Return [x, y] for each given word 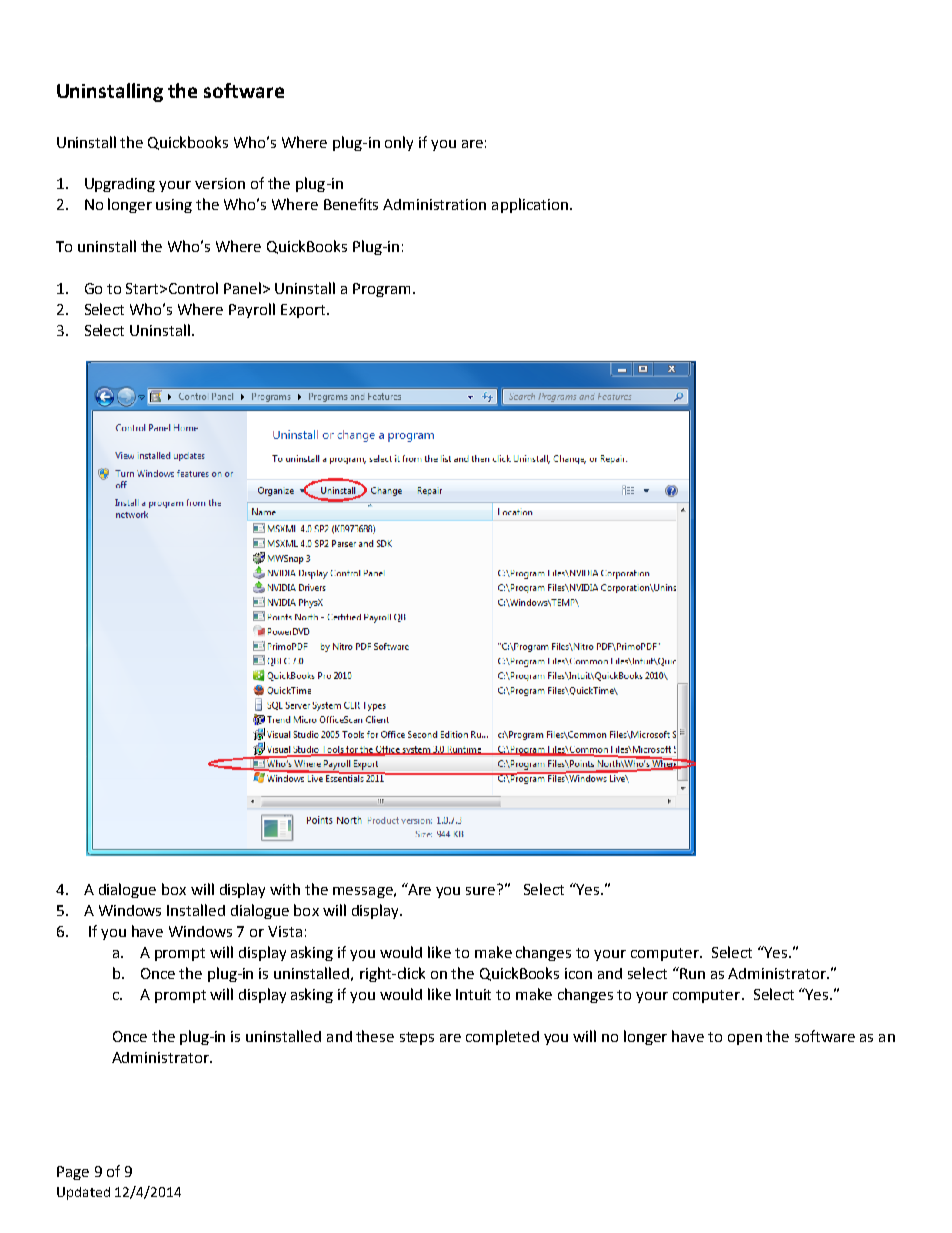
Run [691, 973]
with [285, 889]
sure [480, 891]
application [530, 205]
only [399, 143]
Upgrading [120, 185]
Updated [83, 1193]
